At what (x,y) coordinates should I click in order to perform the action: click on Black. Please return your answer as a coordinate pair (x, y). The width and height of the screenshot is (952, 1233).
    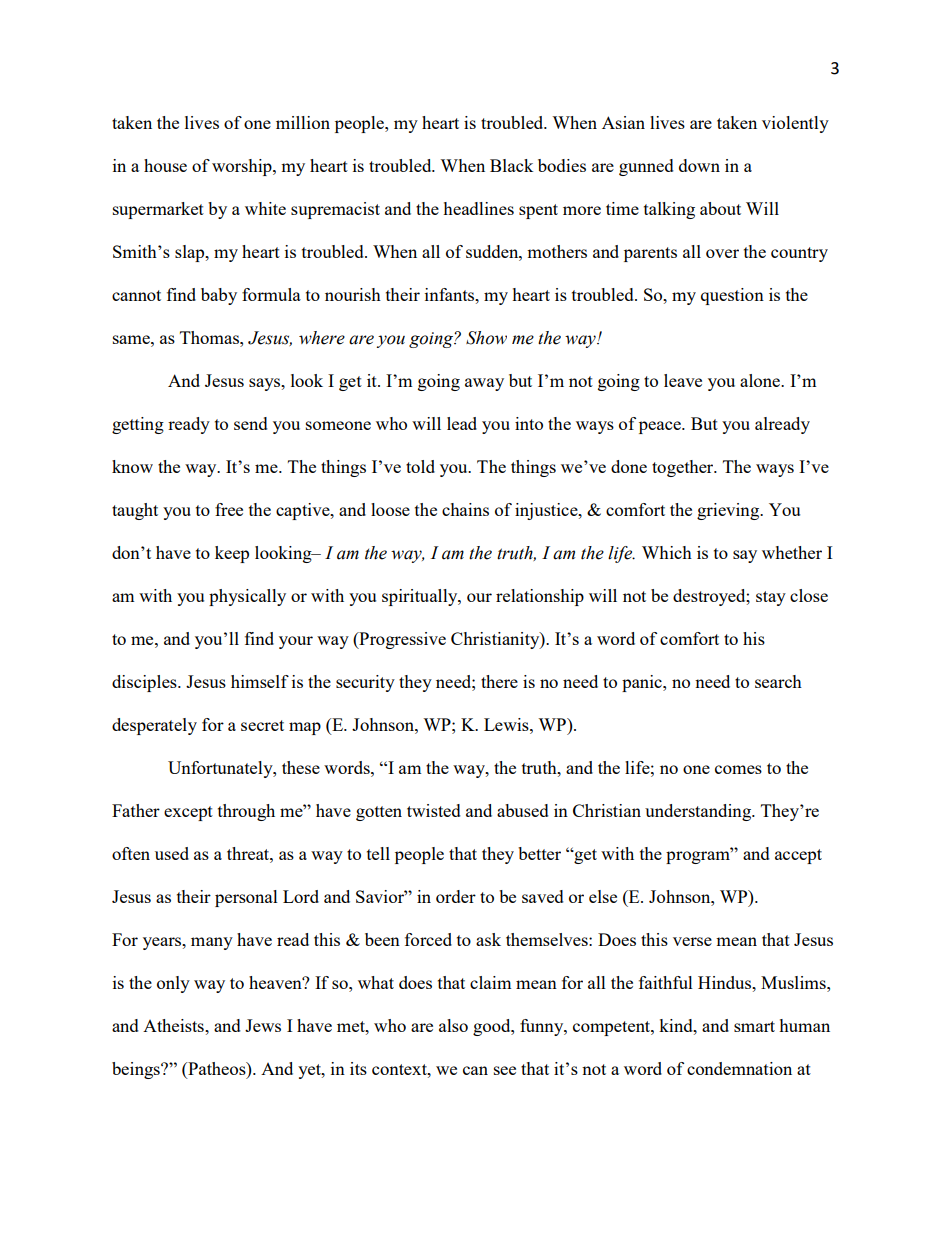
    Looking at the image, I should click on (511, 165).
